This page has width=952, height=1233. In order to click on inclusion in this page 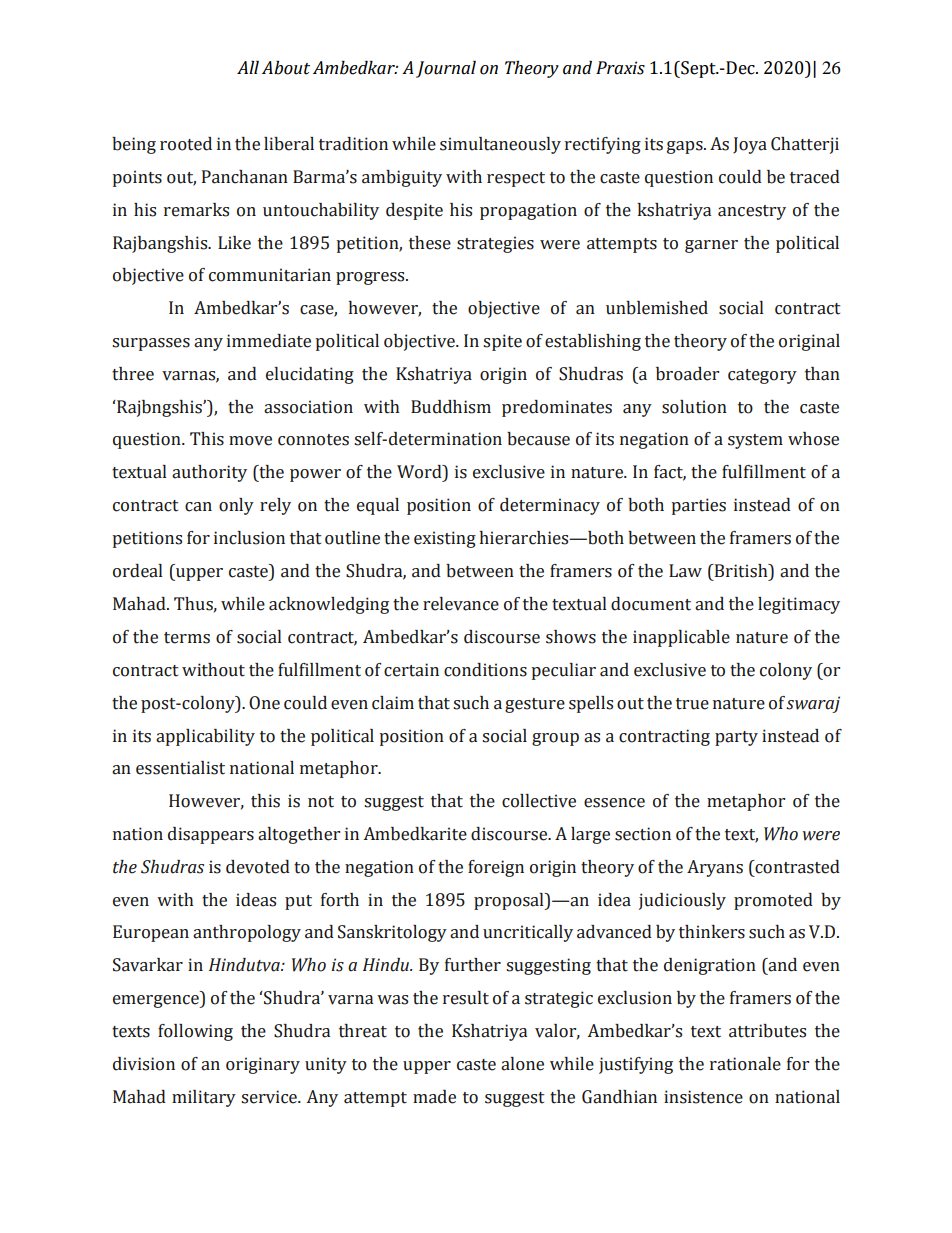, I will do `click(249, 538)`.
